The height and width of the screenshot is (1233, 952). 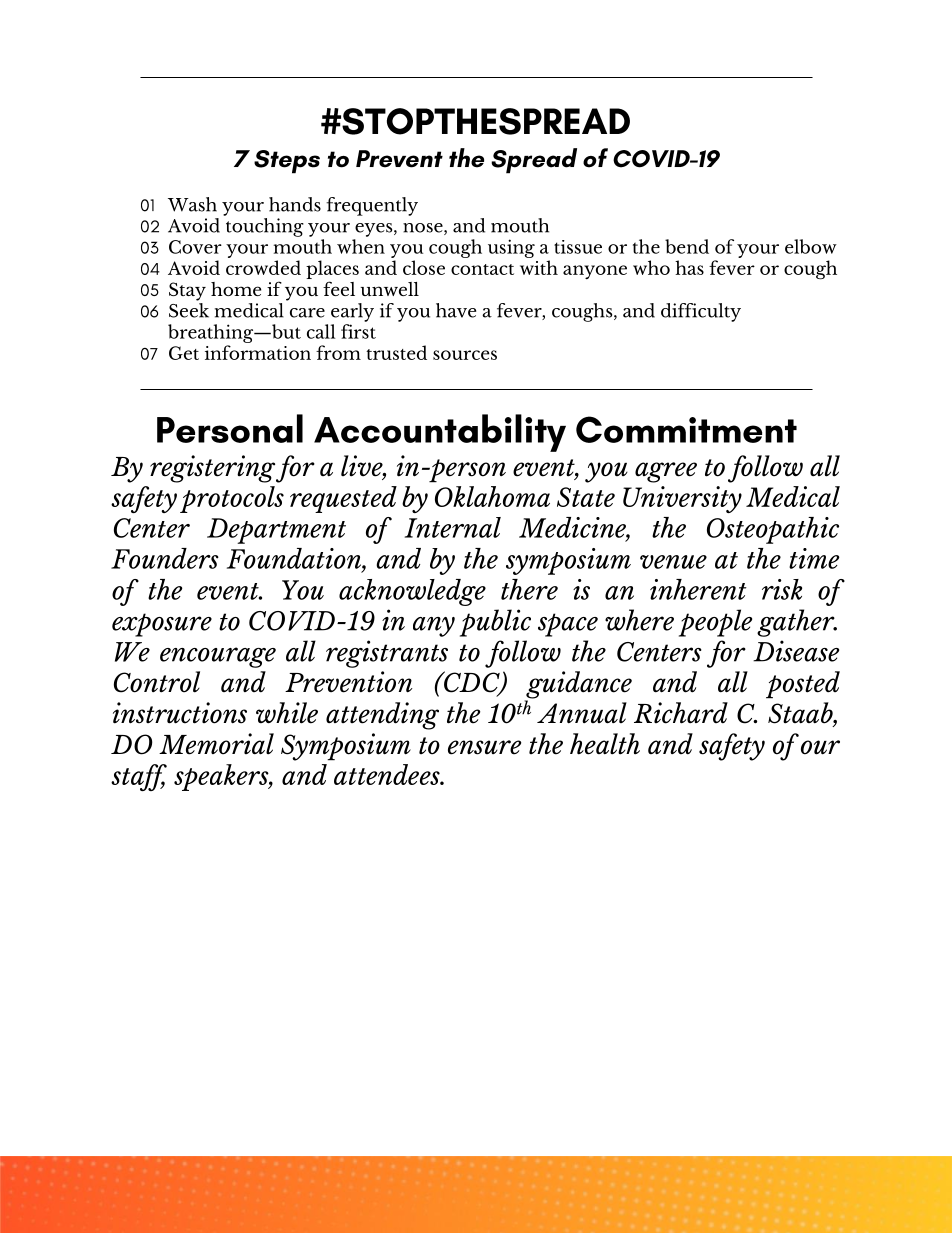 What do you see at coordinates (484, 747) in the screenshot?
I see `ensure` at bounding box center [484, 747].
